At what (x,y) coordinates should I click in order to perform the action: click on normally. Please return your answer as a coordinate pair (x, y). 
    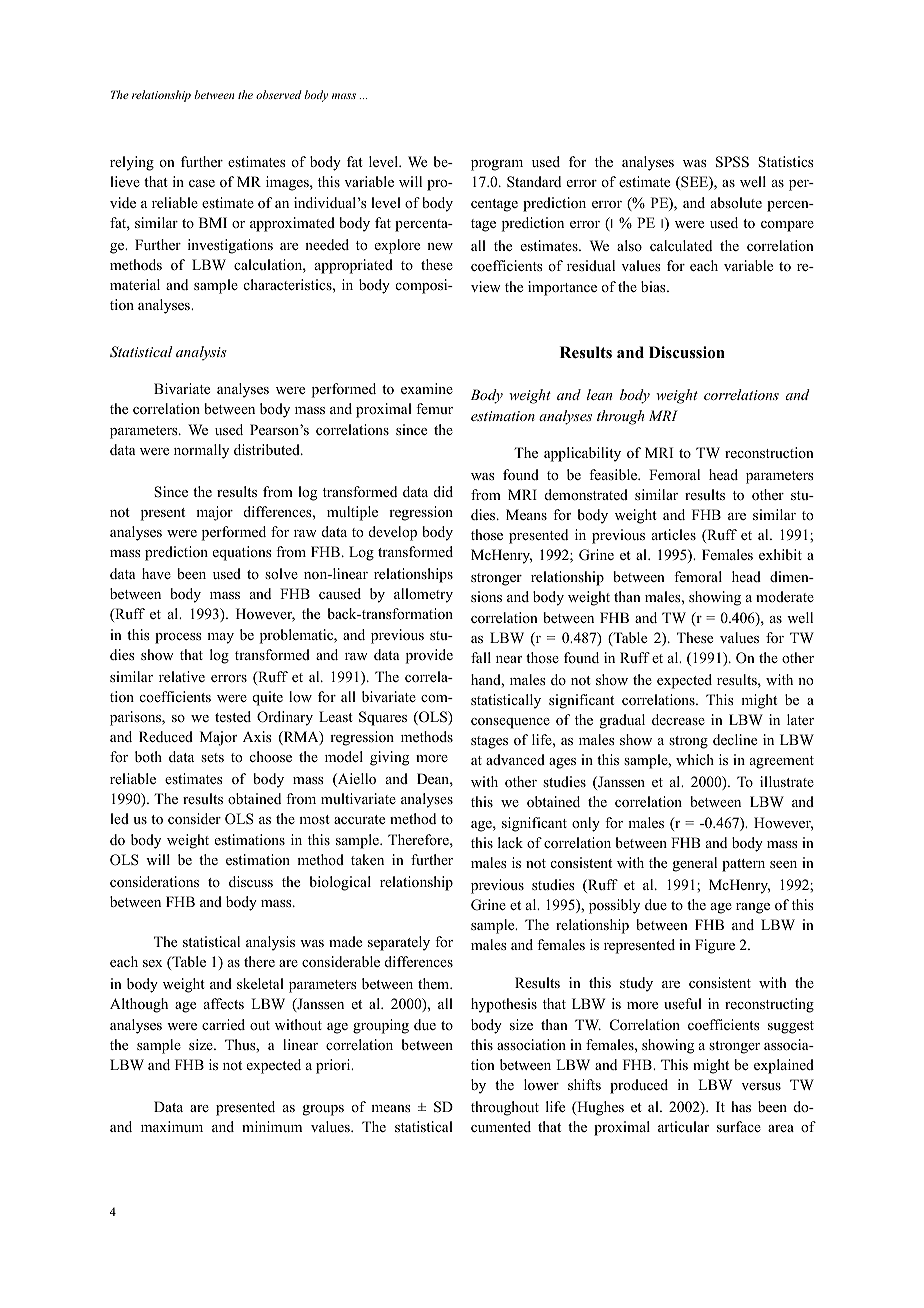
    Looking at the image, I should click on (201, 451).
